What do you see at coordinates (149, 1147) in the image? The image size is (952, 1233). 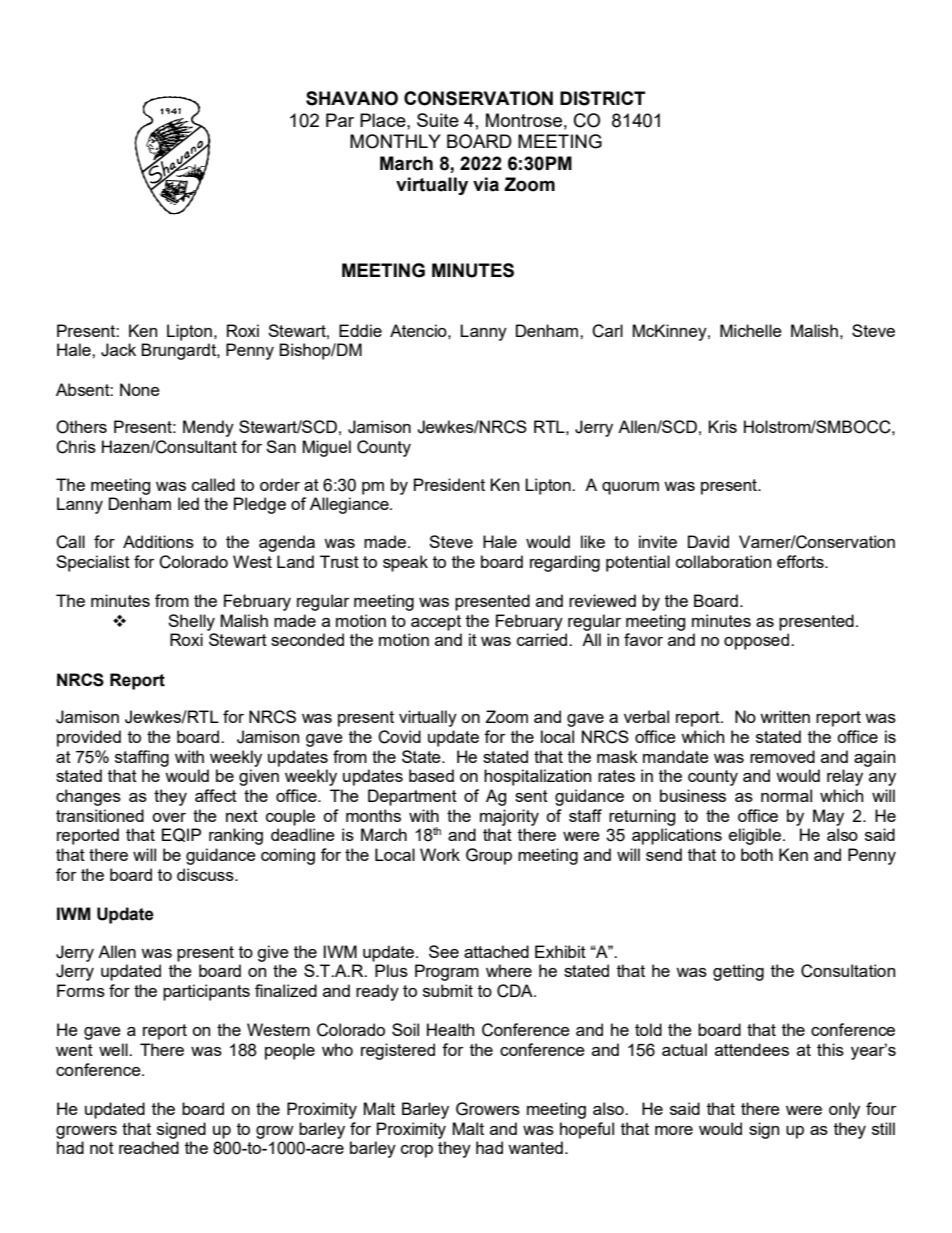 I see `reached` at bounding box center [149, 1147].
